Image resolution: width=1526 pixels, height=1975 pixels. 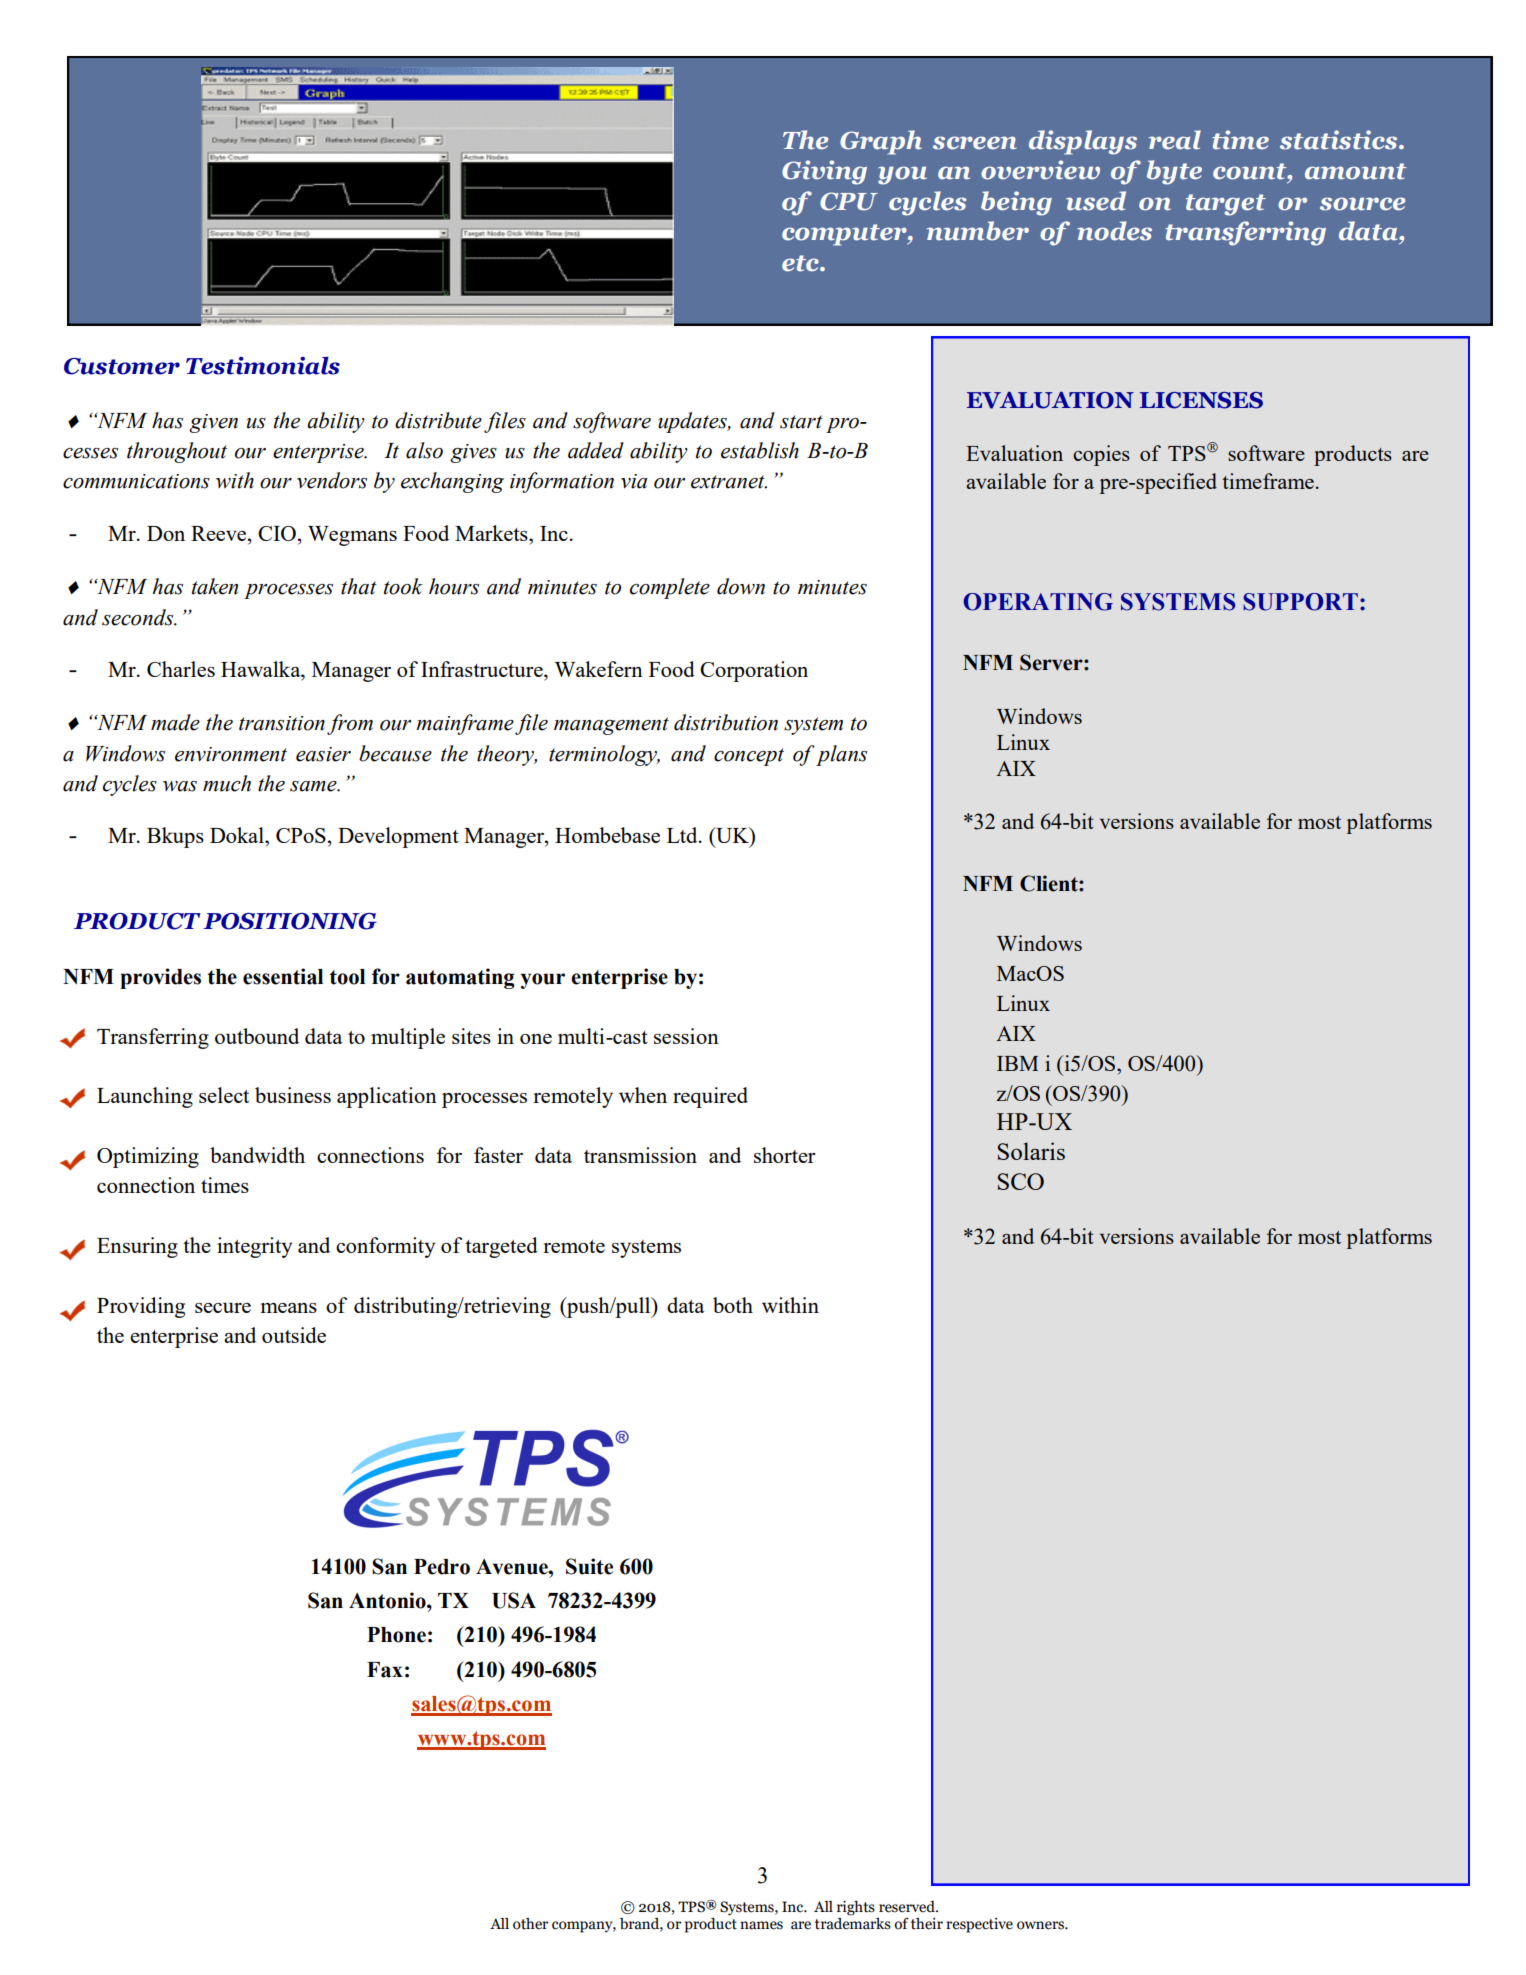 What do you see at coordinates (979, 1925) in the screenshot?
I see `respective` at bounding box center [979, 1925].
